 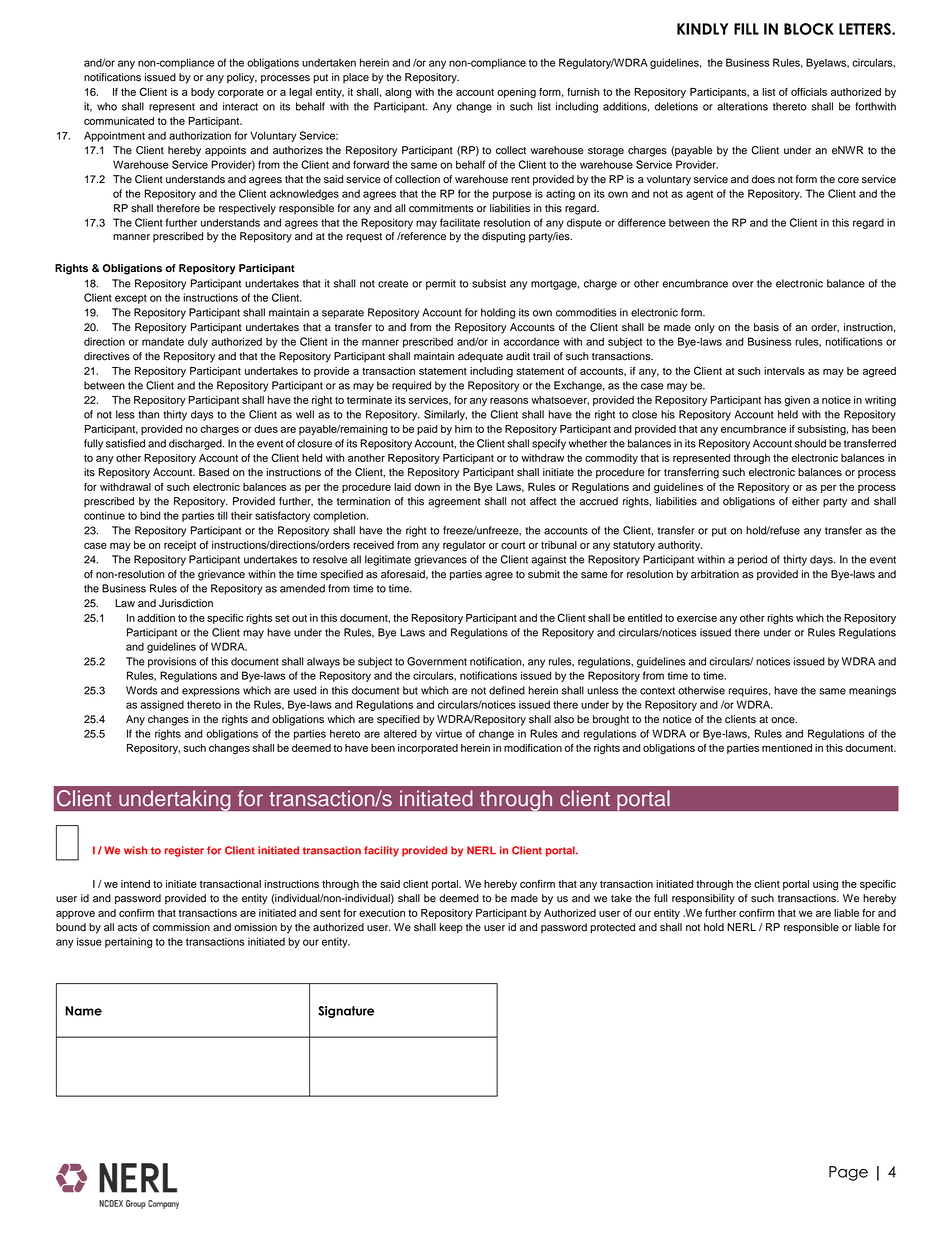 What do you see at coordinates (809, 92) in the image?
I see `officials` at bounding box center [809, 92].
